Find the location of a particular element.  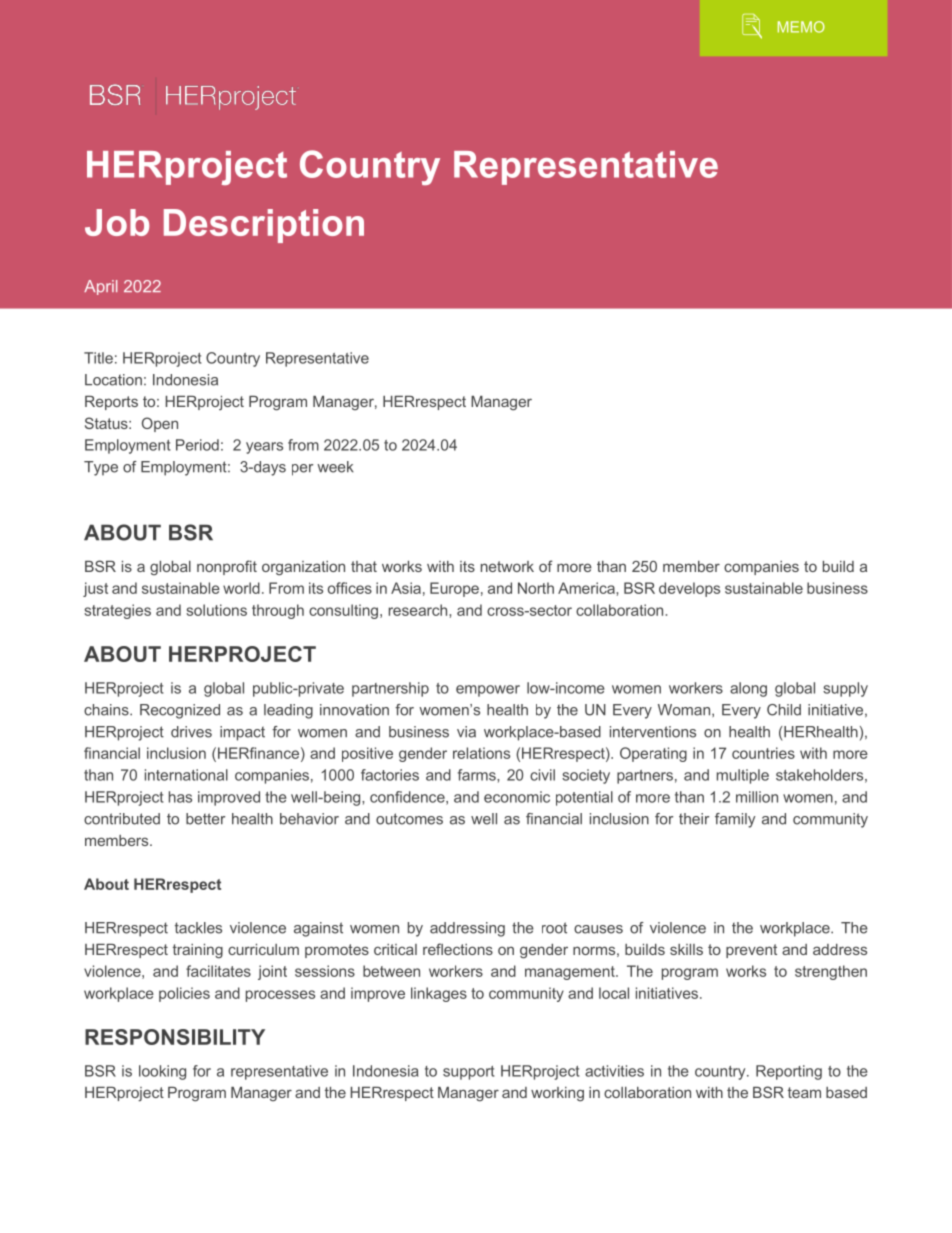

April is located at coordinates (100, 287).
